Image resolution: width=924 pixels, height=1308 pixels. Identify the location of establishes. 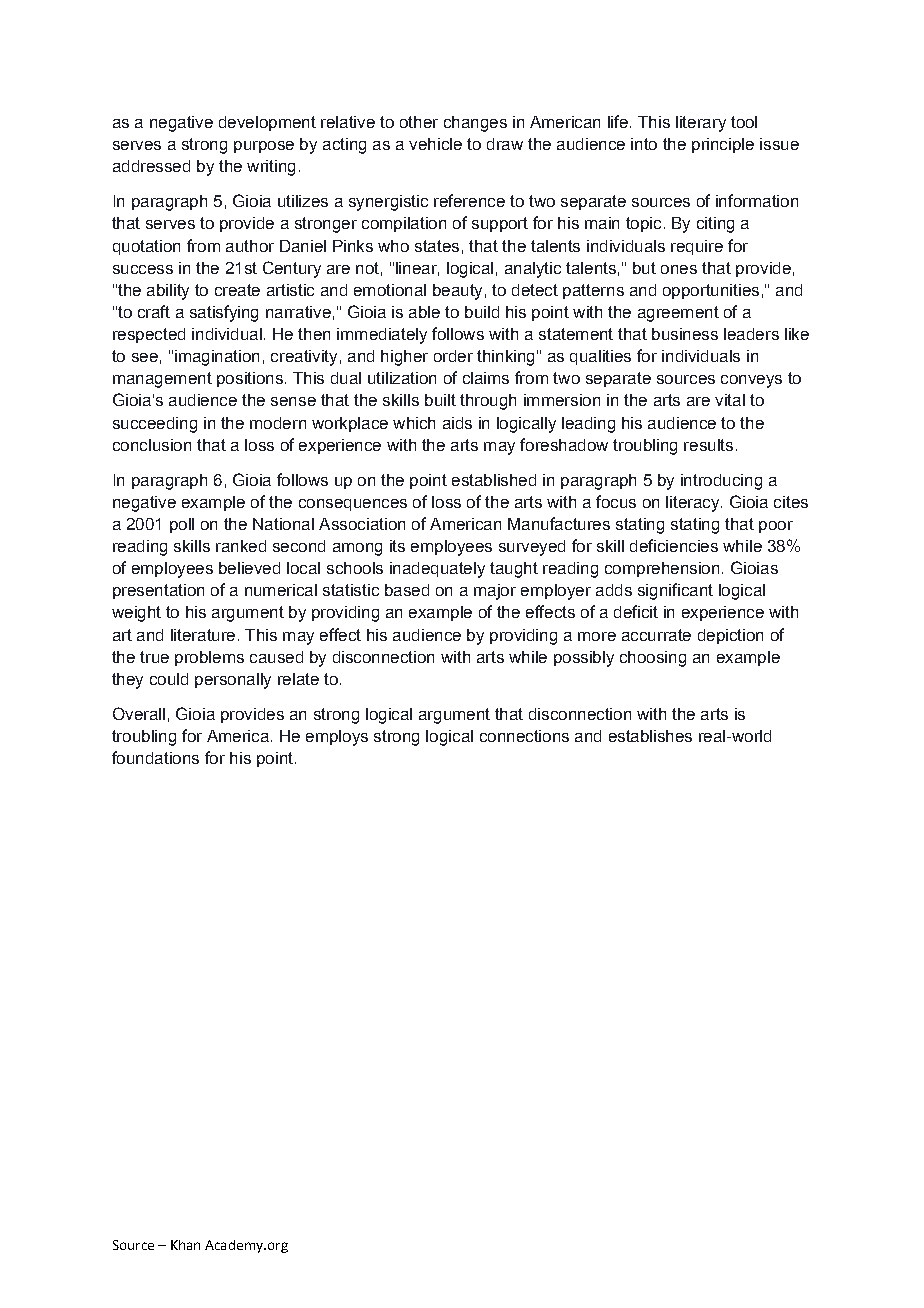
(650, 736).
